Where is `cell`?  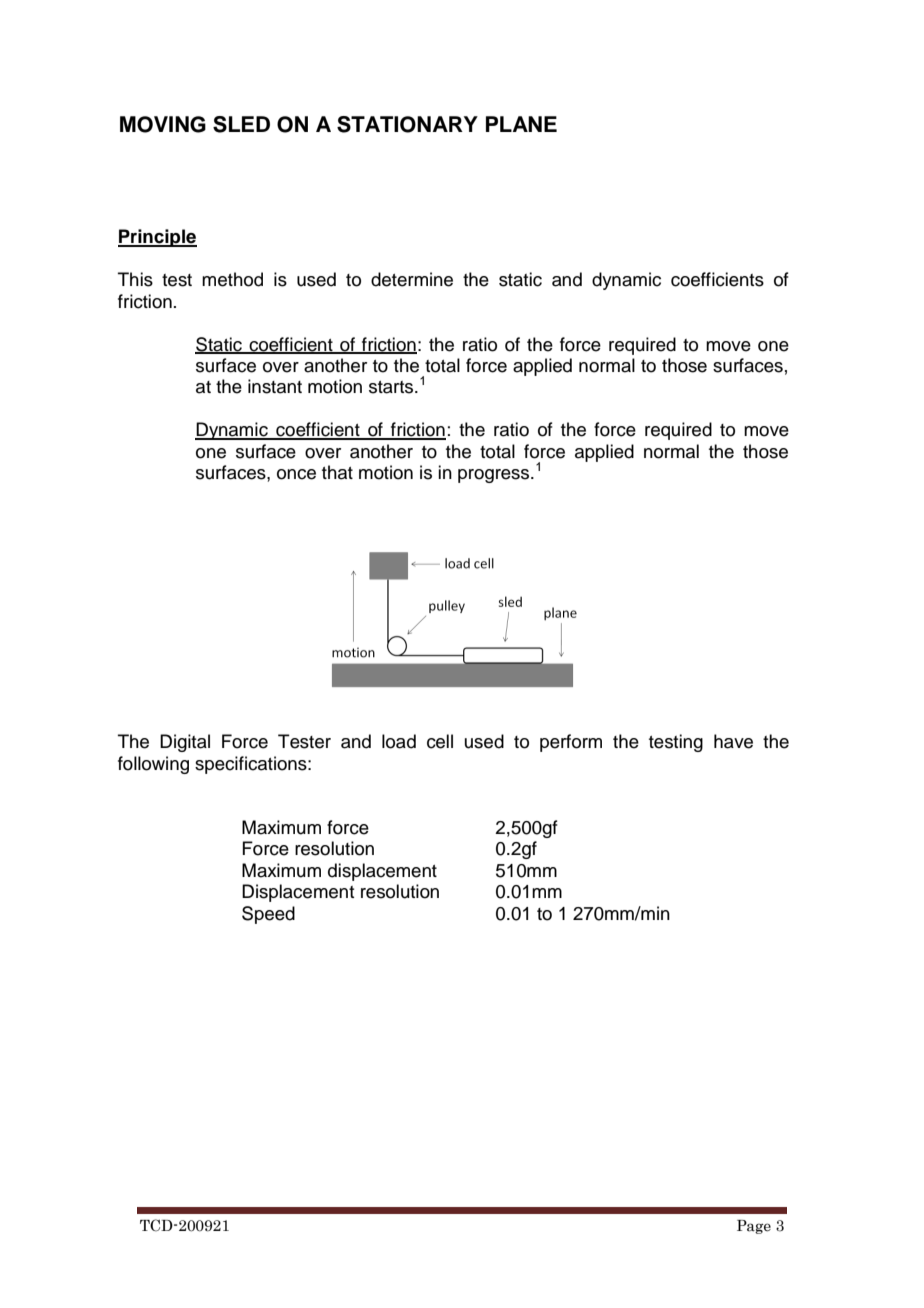 cell is located at coordinates (440, 741).
